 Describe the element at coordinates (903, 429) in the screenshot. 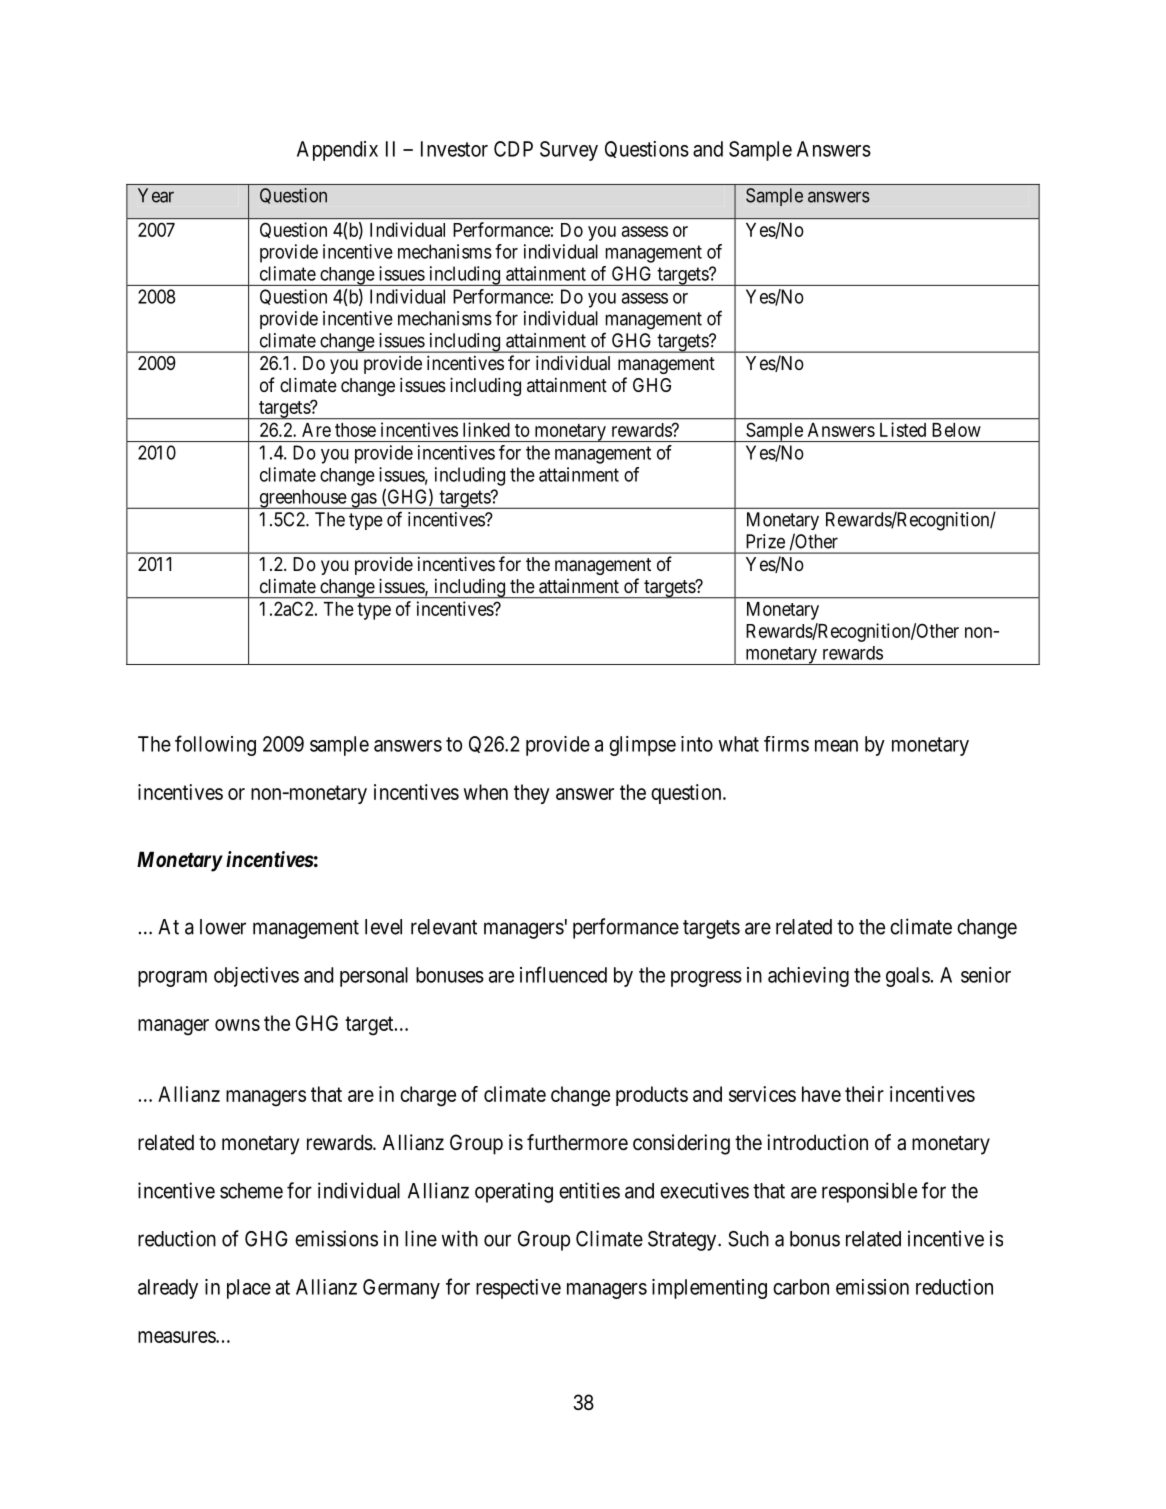

I see `Listed` at that location.
